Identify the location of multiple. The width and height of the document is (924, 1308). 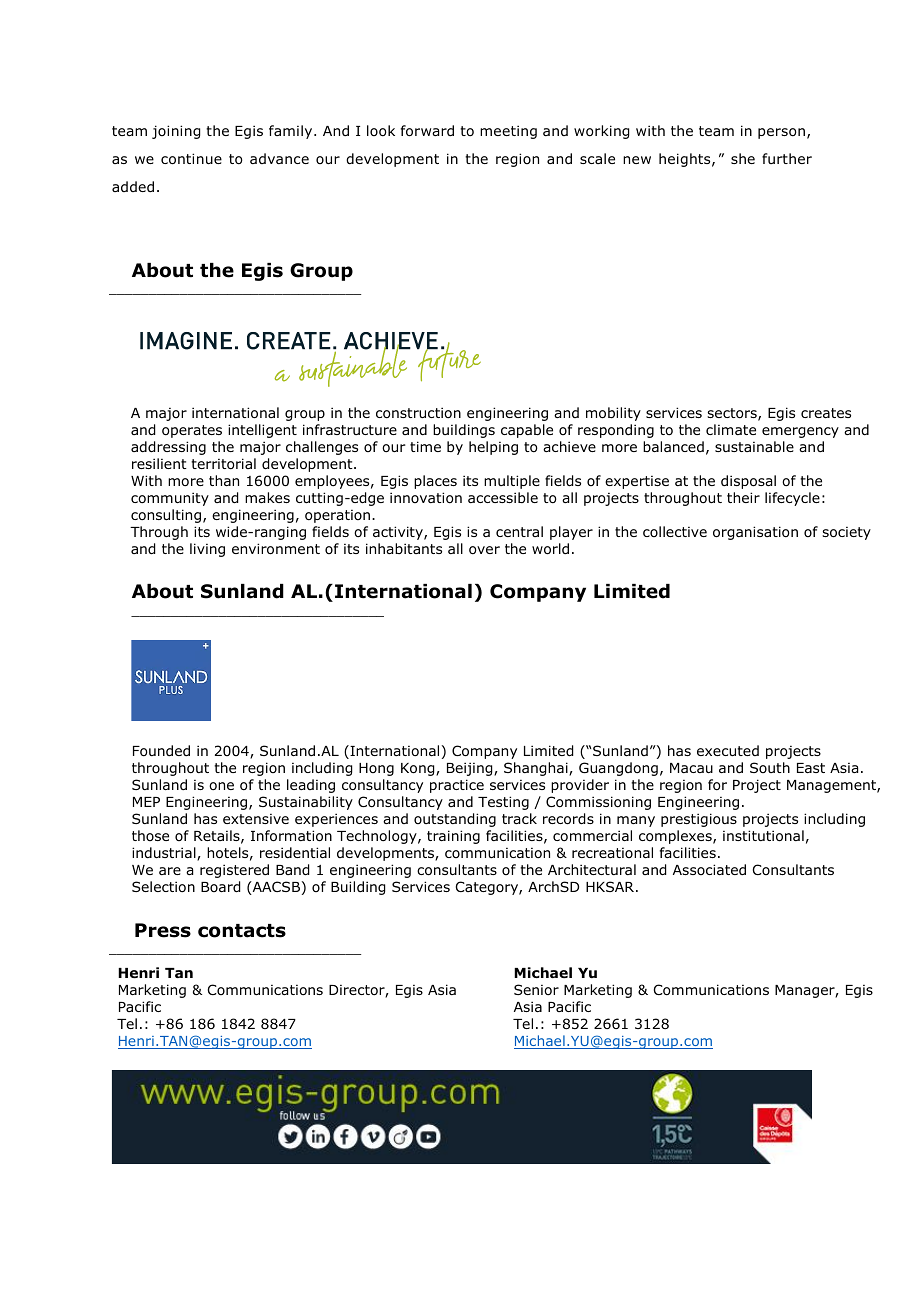
(512, 482).
